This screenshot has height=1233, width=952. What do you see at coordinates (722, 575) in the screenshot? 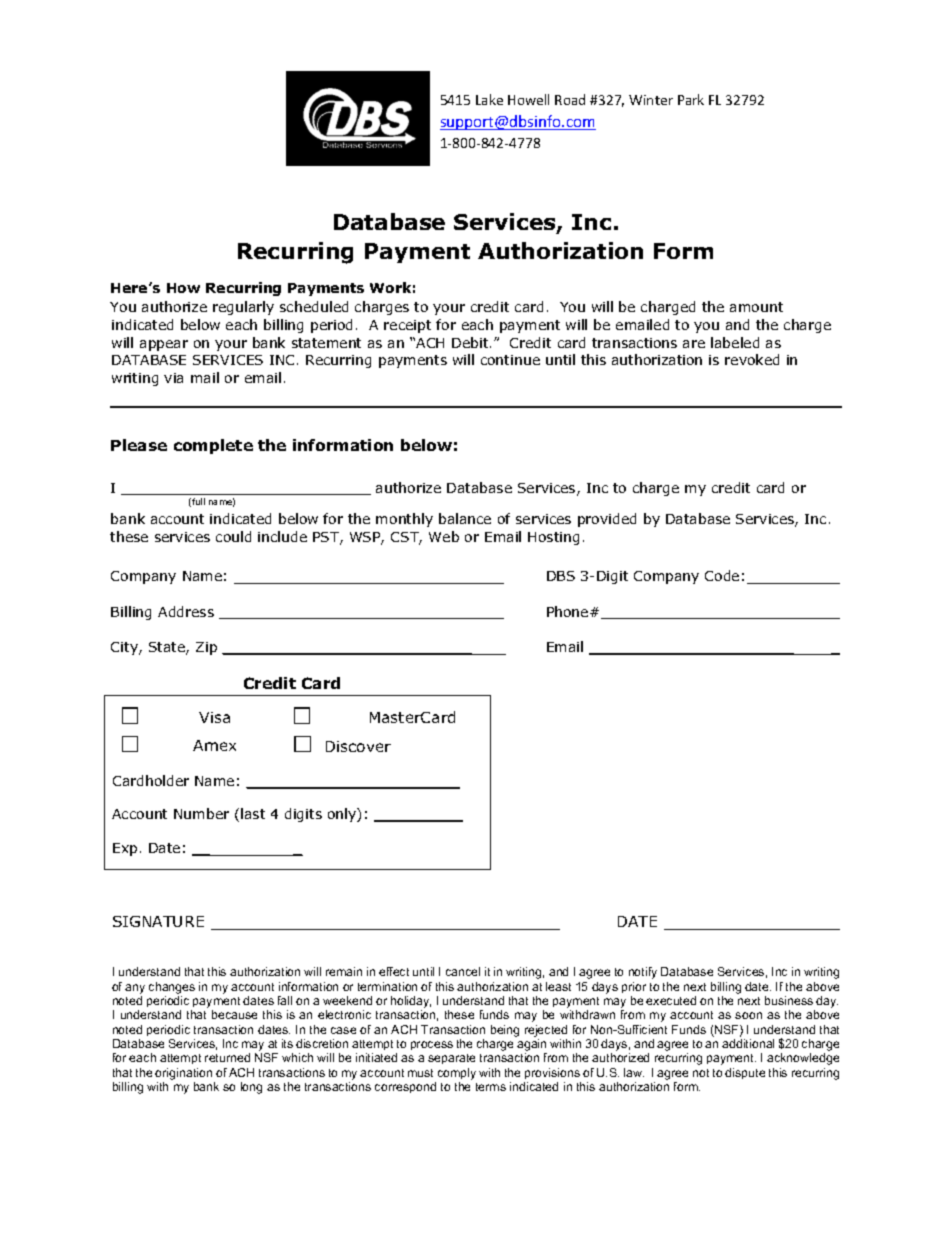
I see `Code` at bounding box center [722, 575].
